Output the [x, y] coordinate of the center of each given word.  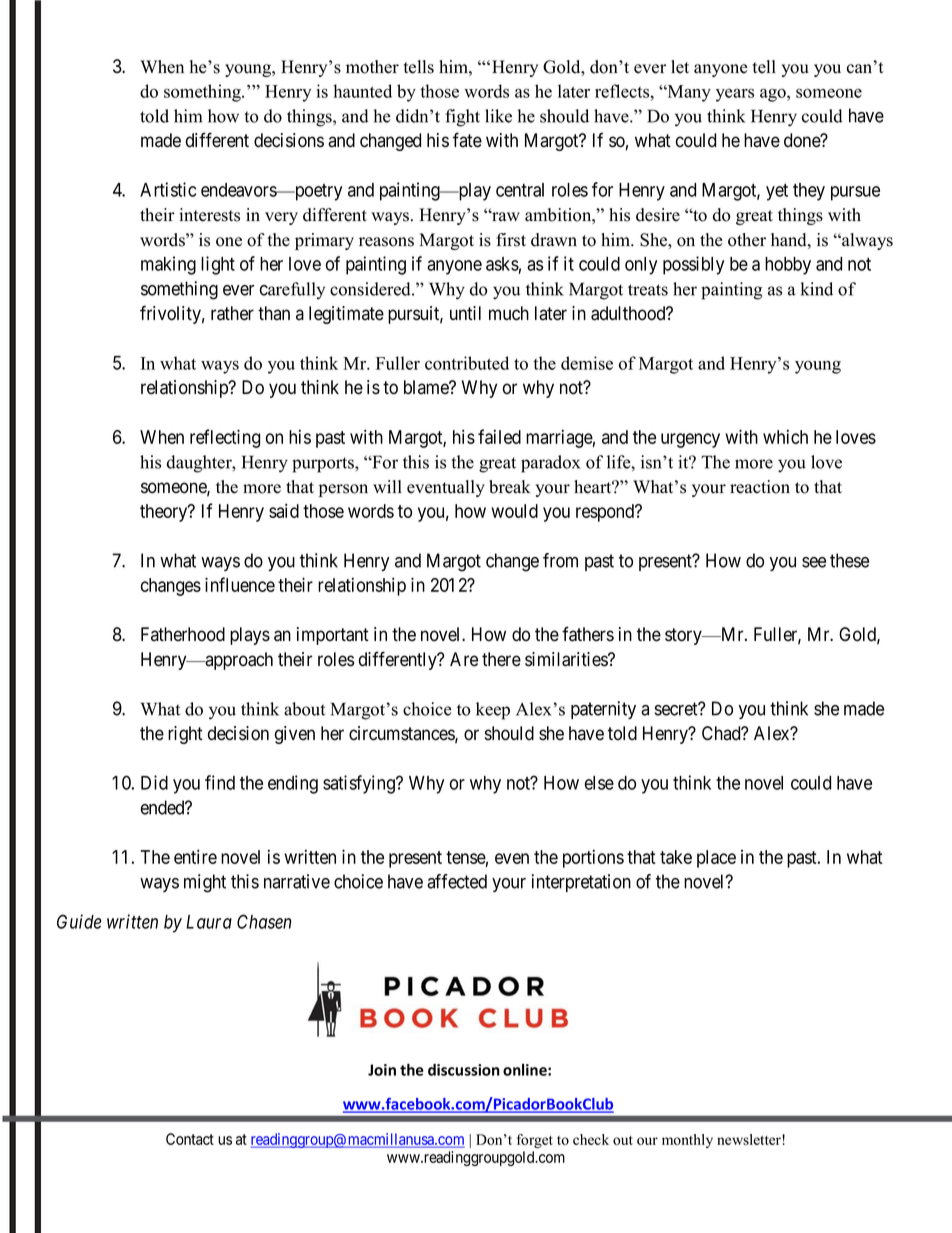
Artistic [168, 189]
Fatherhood [183, 634]
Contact [190, 1139]
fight [462, 118]
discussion [464, 1070]
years [735, 95]
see [814, 562]
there [501, 659]
